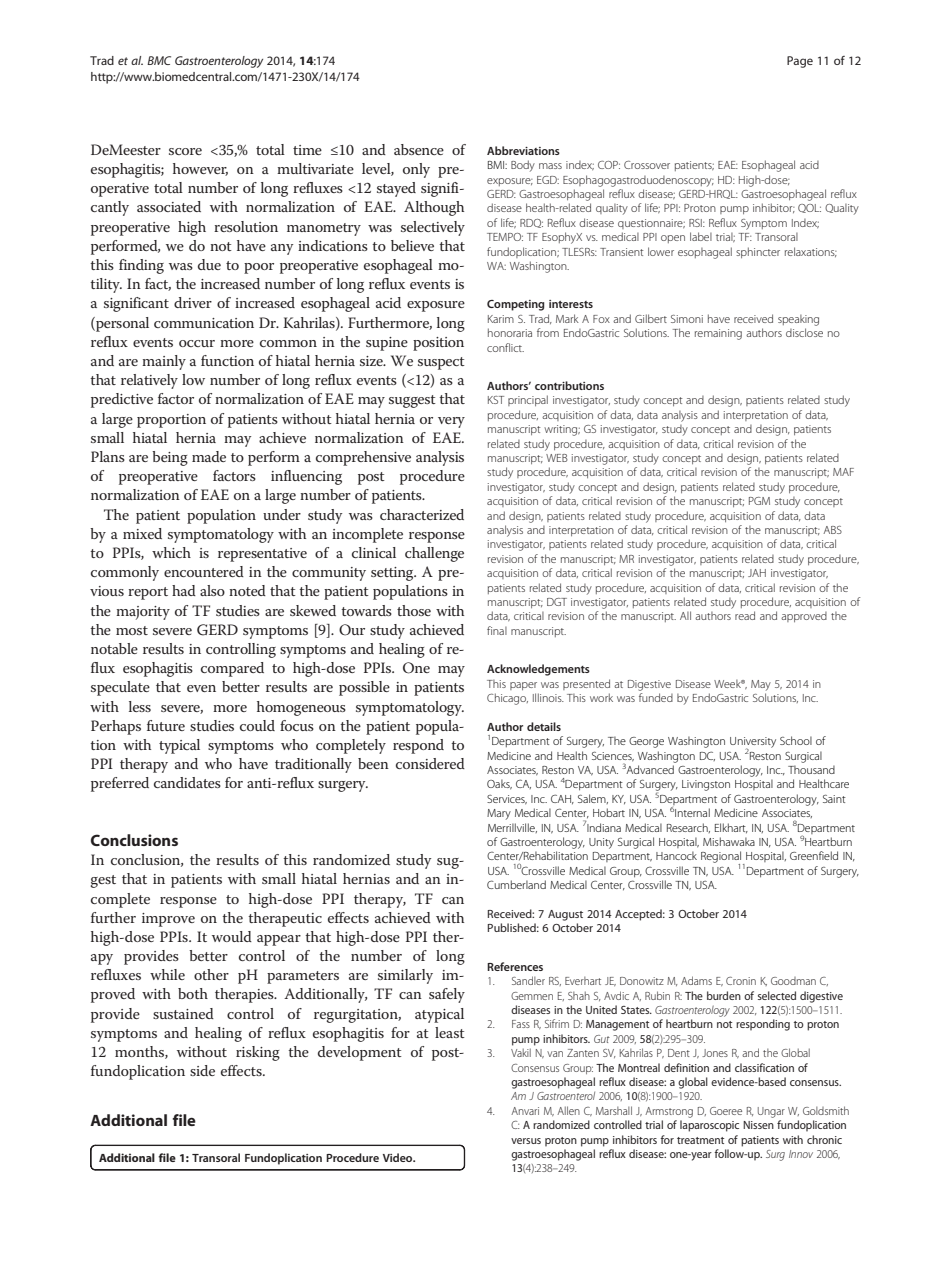  I want to click on BMC, so click(159, 60).
